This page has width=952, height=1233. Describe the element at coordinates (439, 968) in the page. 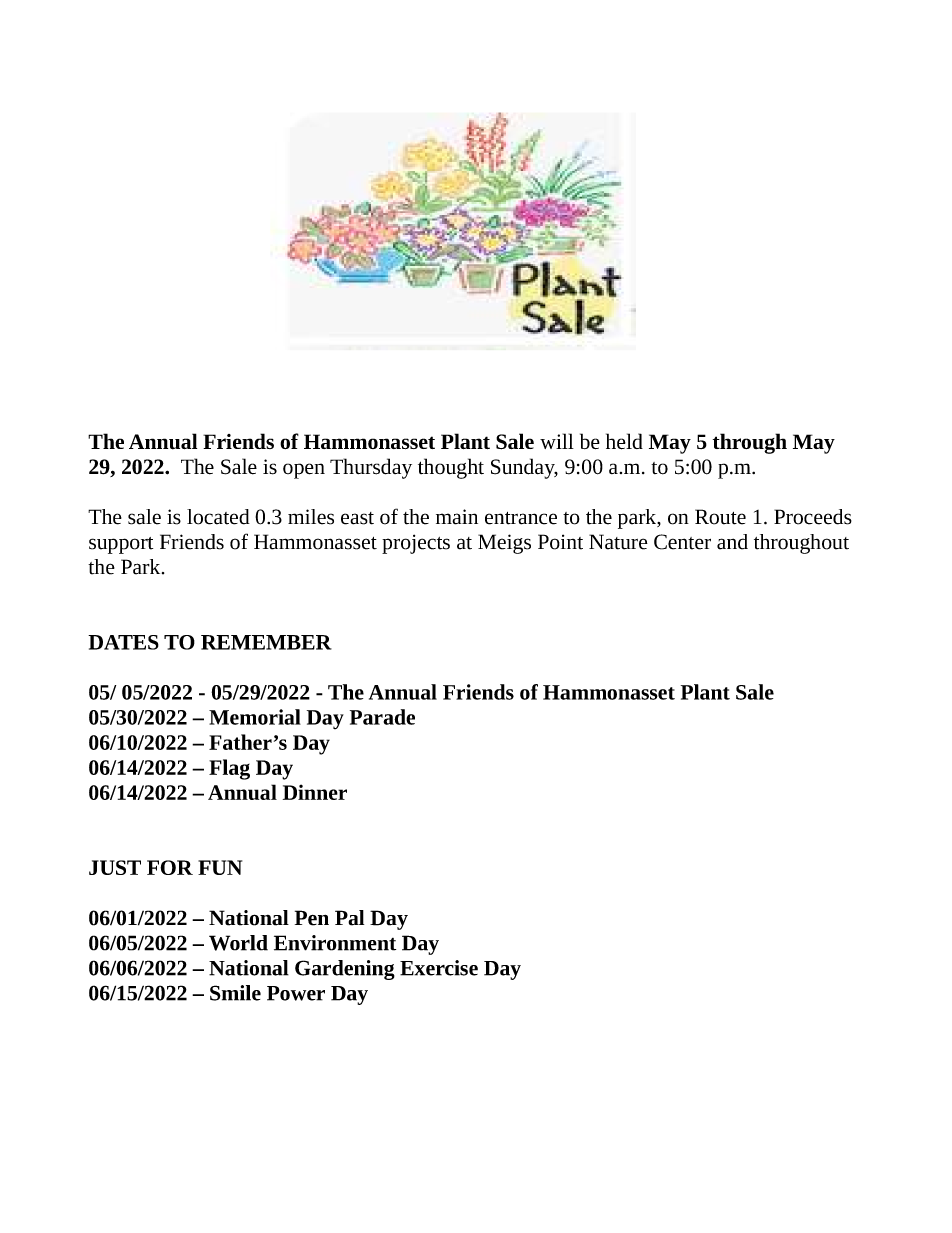

I see `Exercise` at that location.
